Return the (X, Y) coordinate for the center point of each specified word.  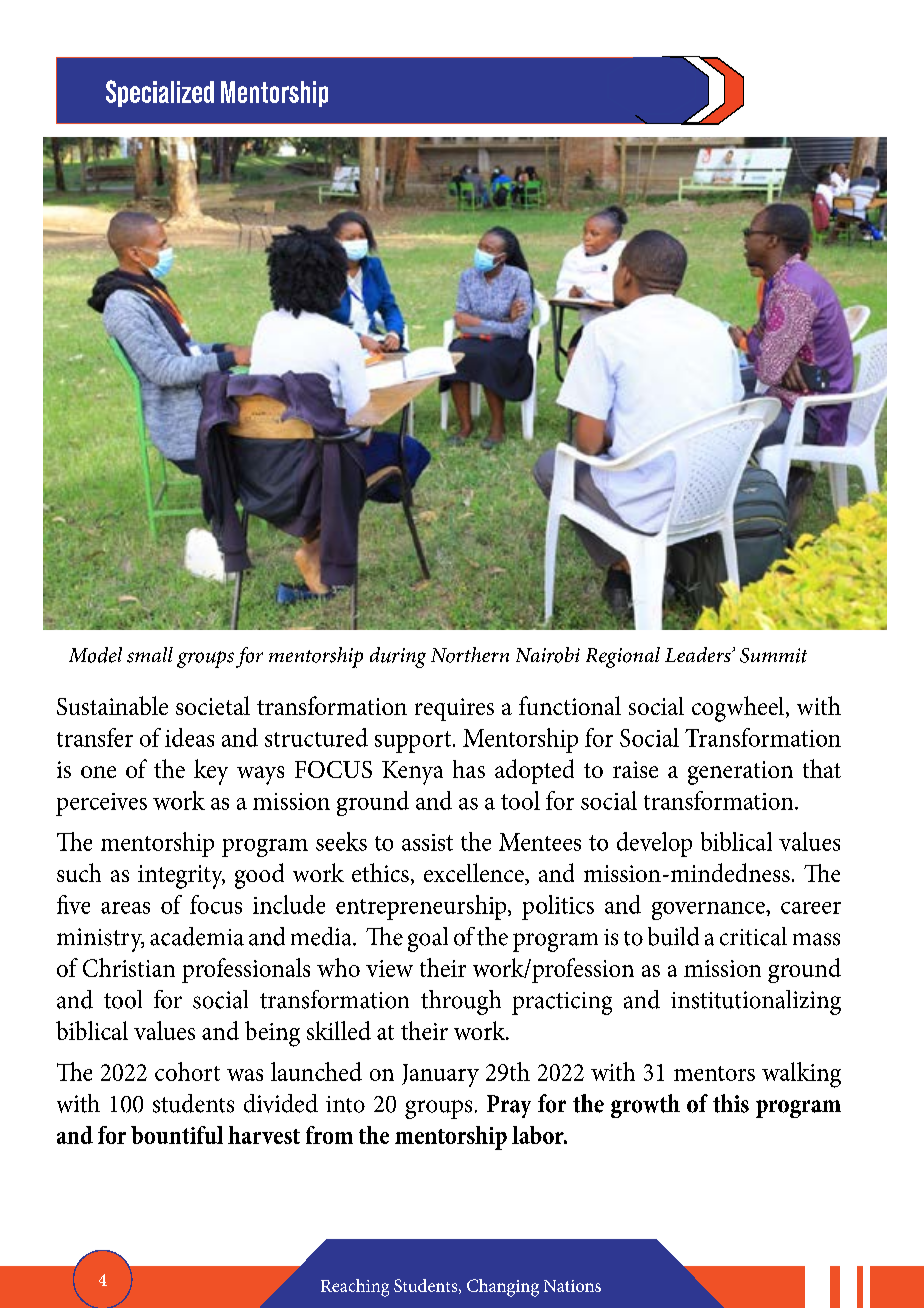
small (150, 655)
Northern (470, 655)
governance (709, 911)
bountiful (177, 1135)
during (398, 657)
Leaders (699, 654)
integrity (181, 877)
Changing (503, 1288)
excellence (475, 874)
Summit (773, 655)
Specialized (160, 93)
